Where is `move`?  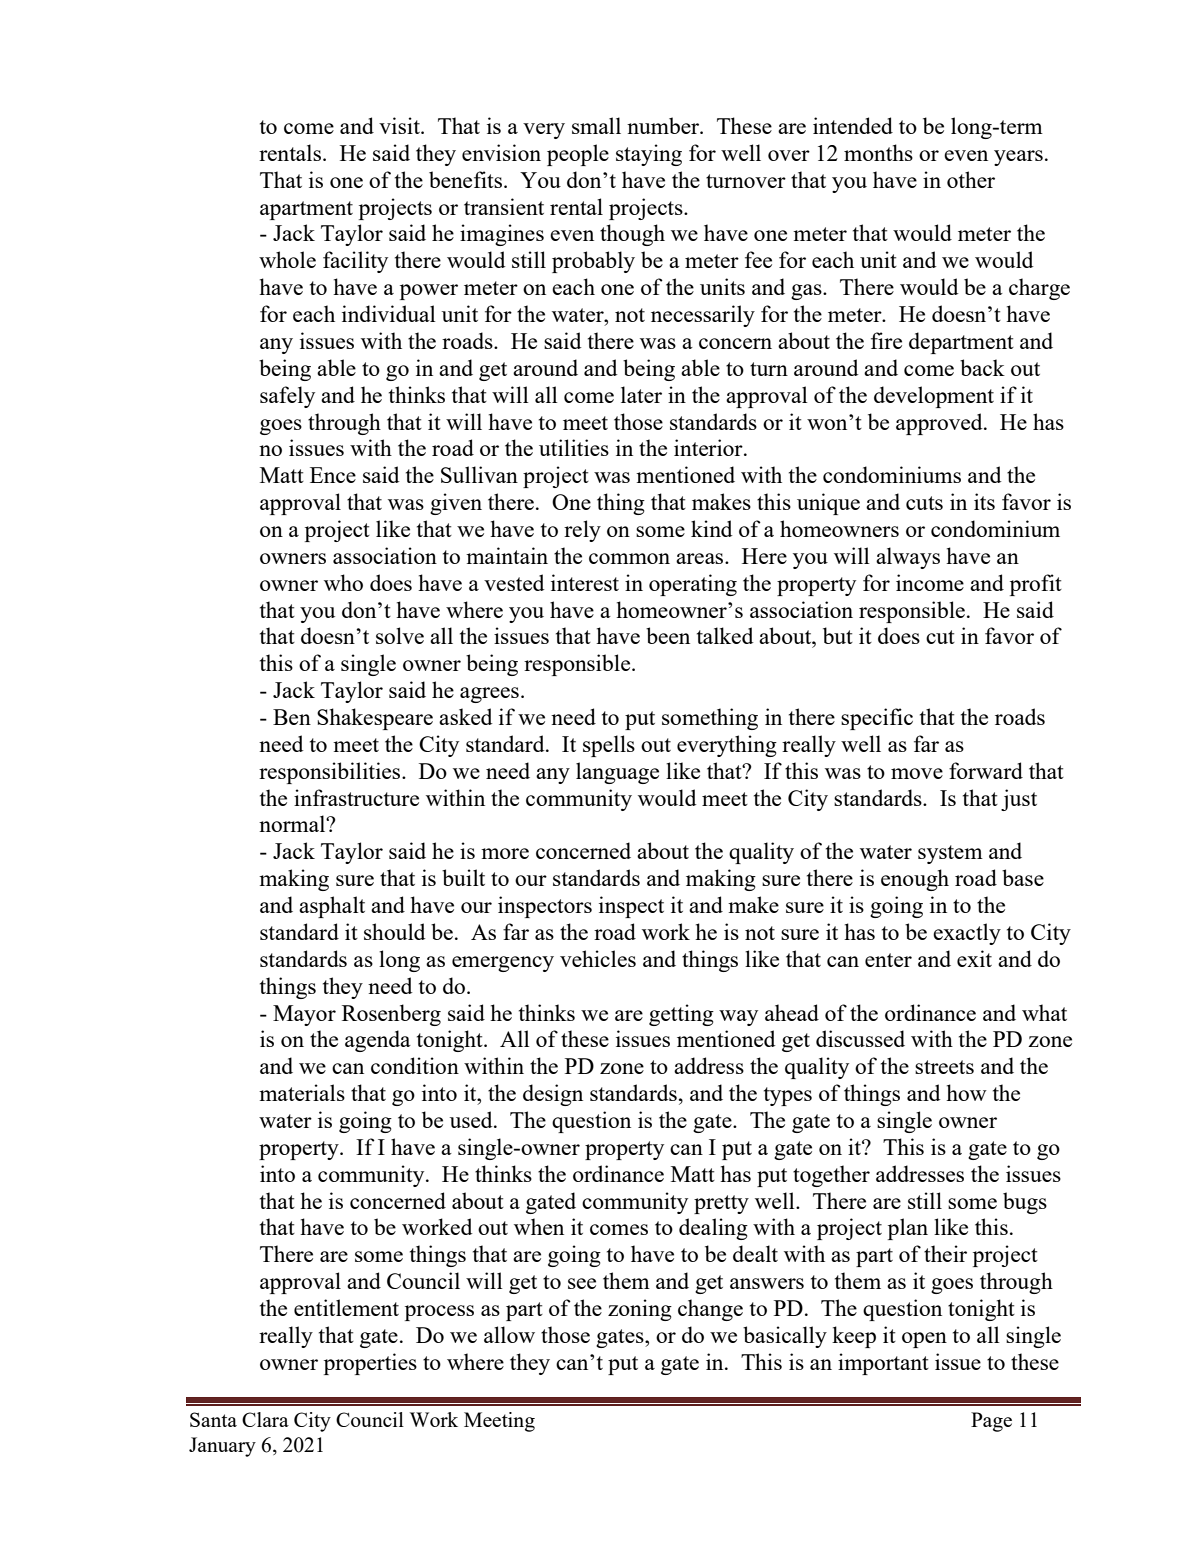 move is located at coordinates (917, 773).
